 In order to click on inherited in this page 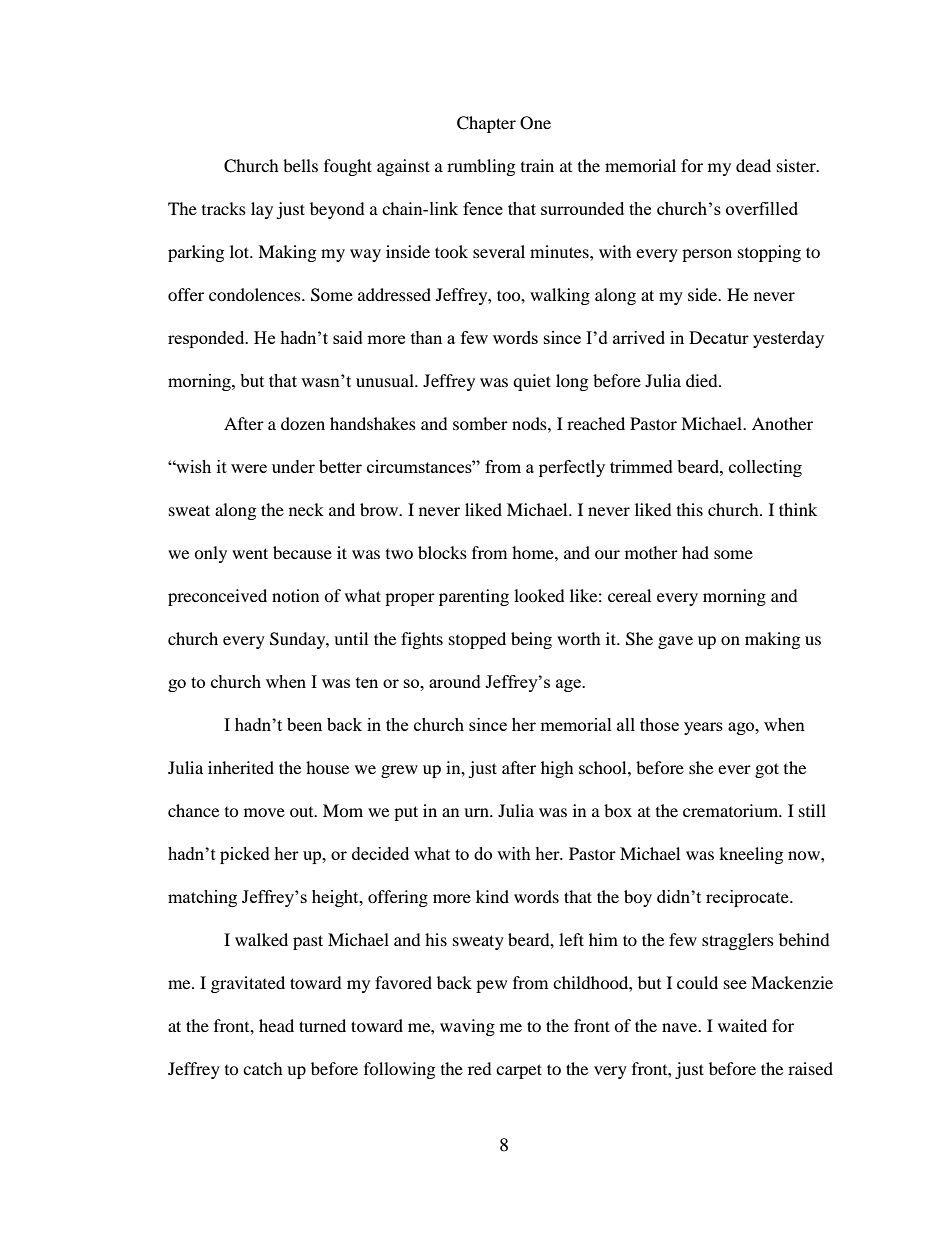, I will do `click(241, 767)`.
